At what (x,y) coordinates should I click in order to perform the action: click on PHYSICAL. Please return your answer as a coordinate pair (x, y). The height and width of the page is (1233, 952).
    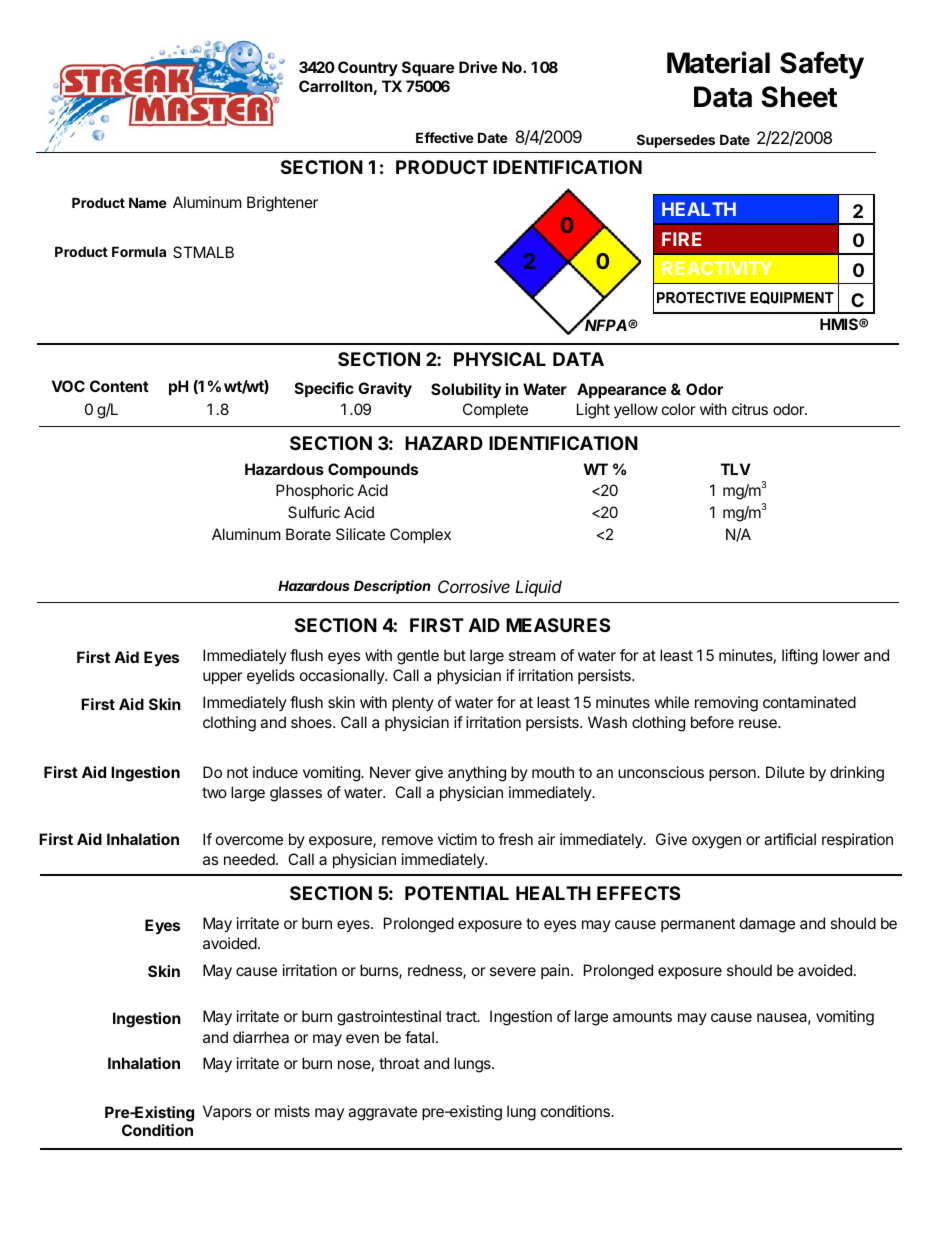
    Looking at the image, I should click on (500, 359).
